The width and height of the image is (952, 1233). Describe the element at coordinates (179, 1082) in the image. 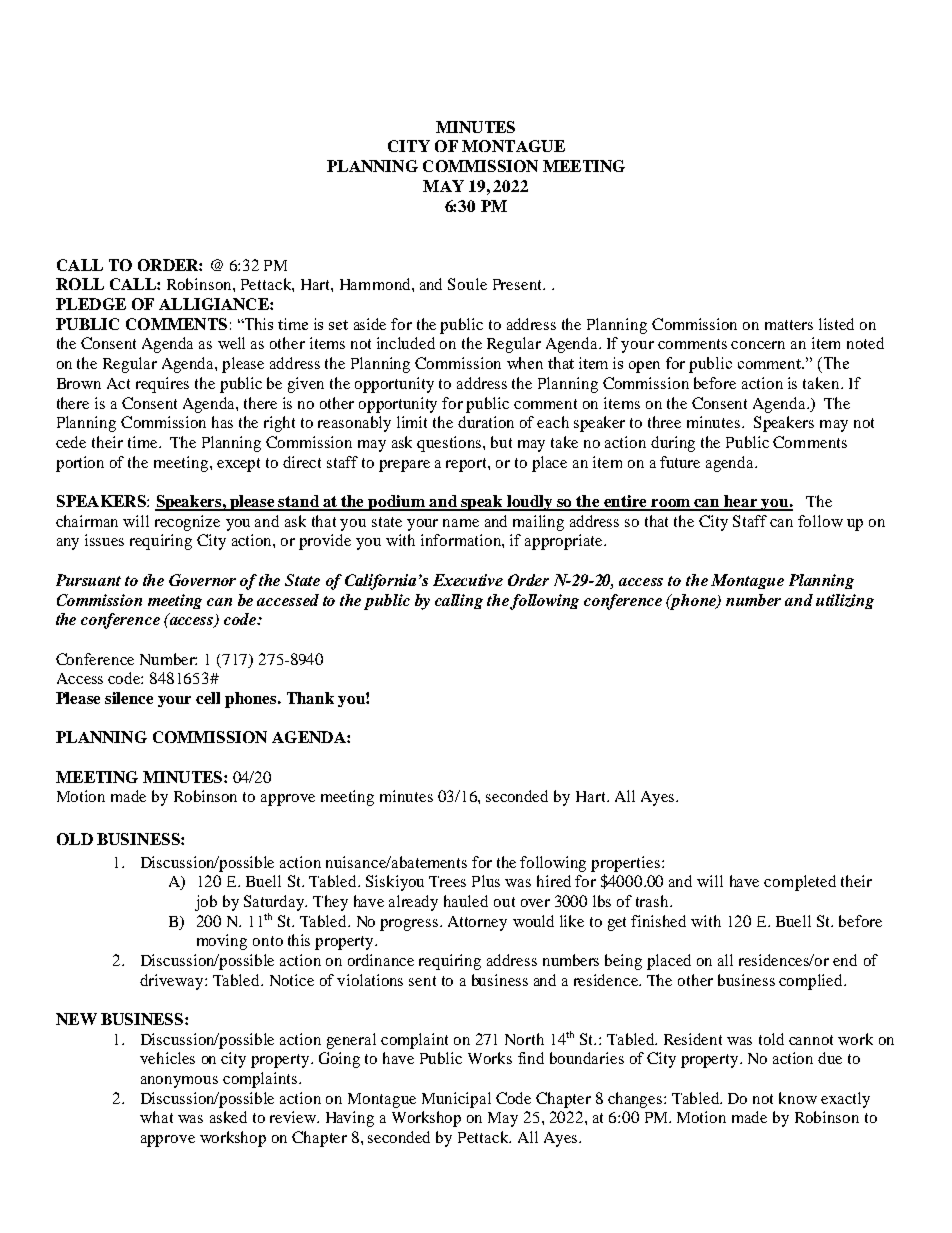

I see `anonymous` at that location.
